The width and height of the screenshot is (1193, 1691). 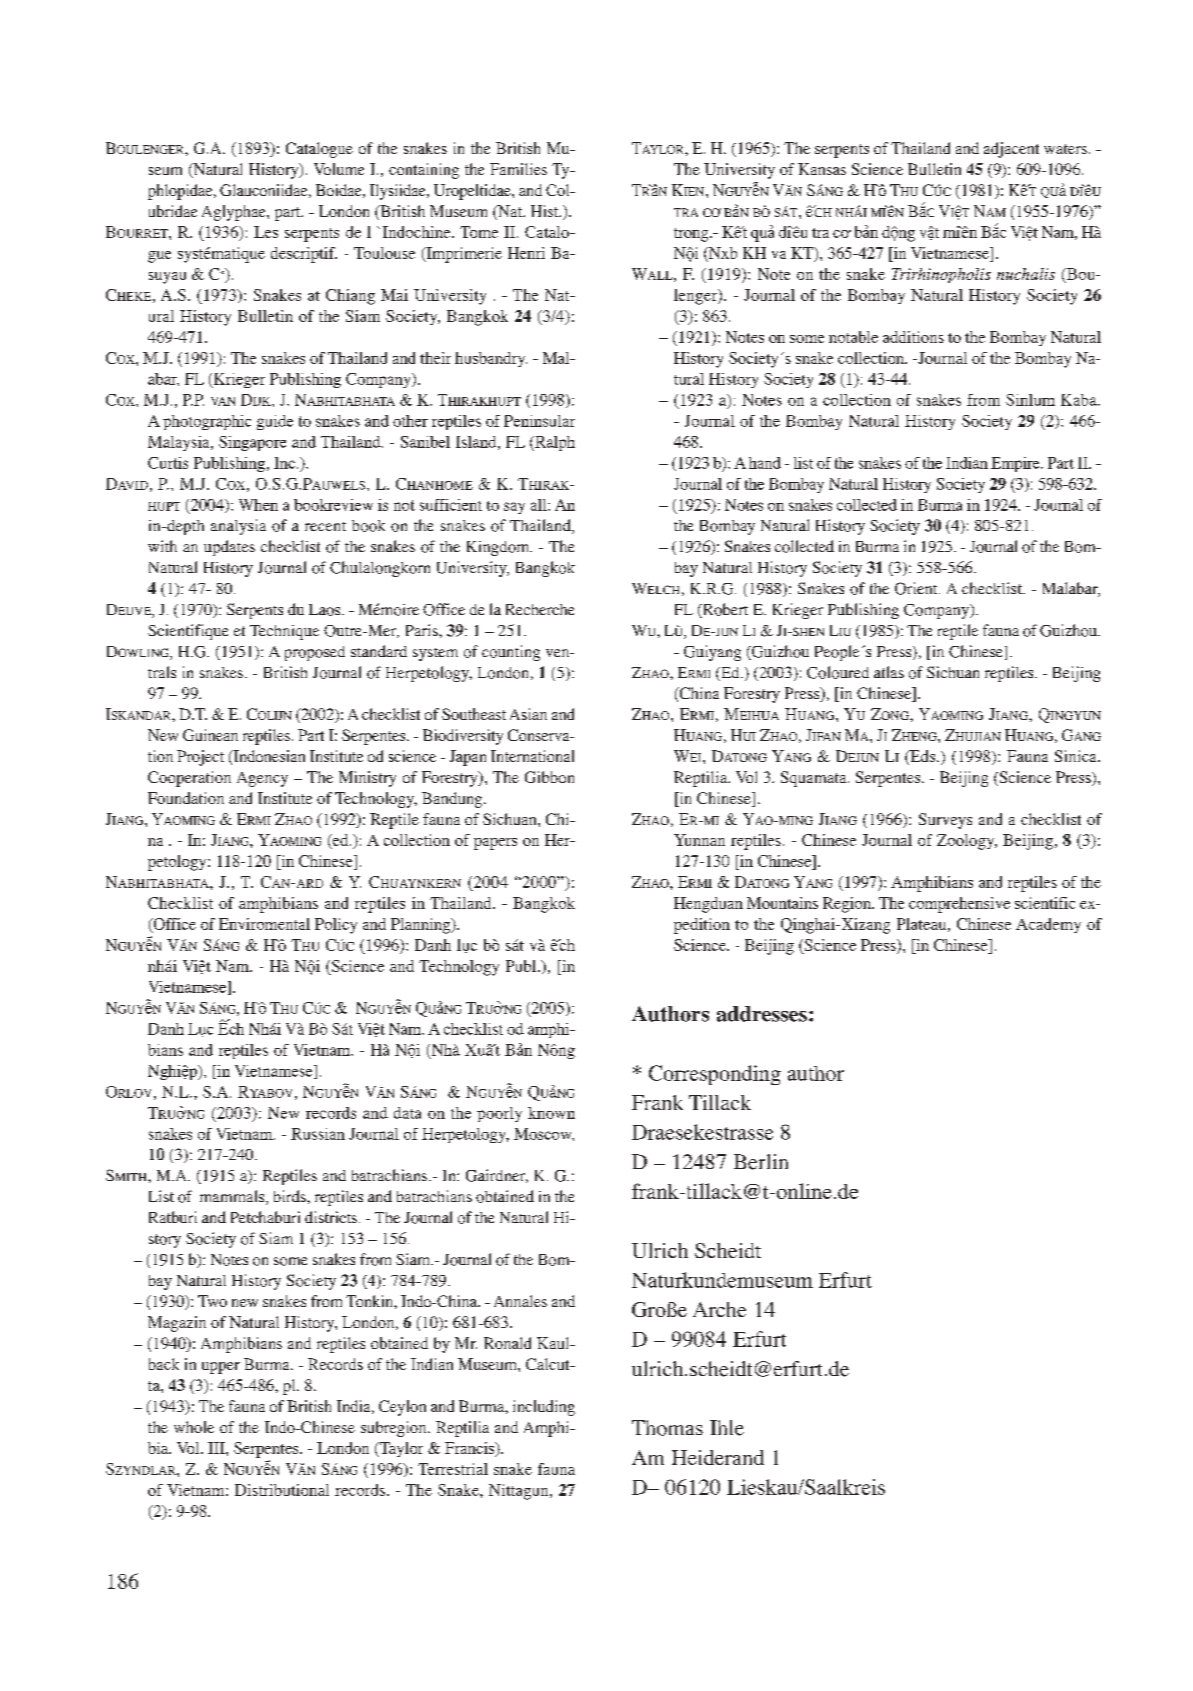 I want to click on Corresponding, so click(x=715, y=1075).
